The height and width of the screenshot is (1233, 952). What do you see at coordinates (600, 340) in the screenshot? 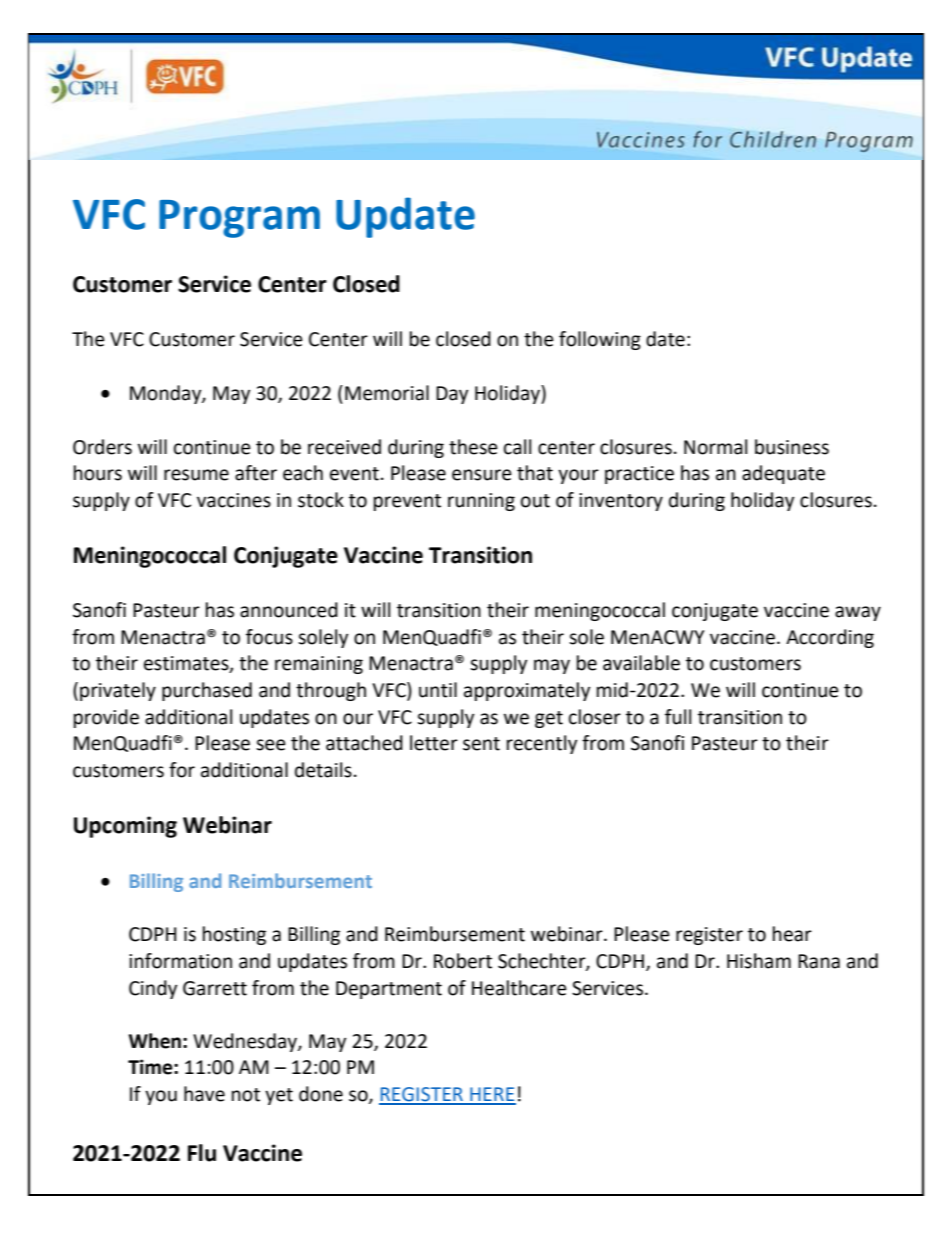
I see `following` at bounding box center [600, 340].
